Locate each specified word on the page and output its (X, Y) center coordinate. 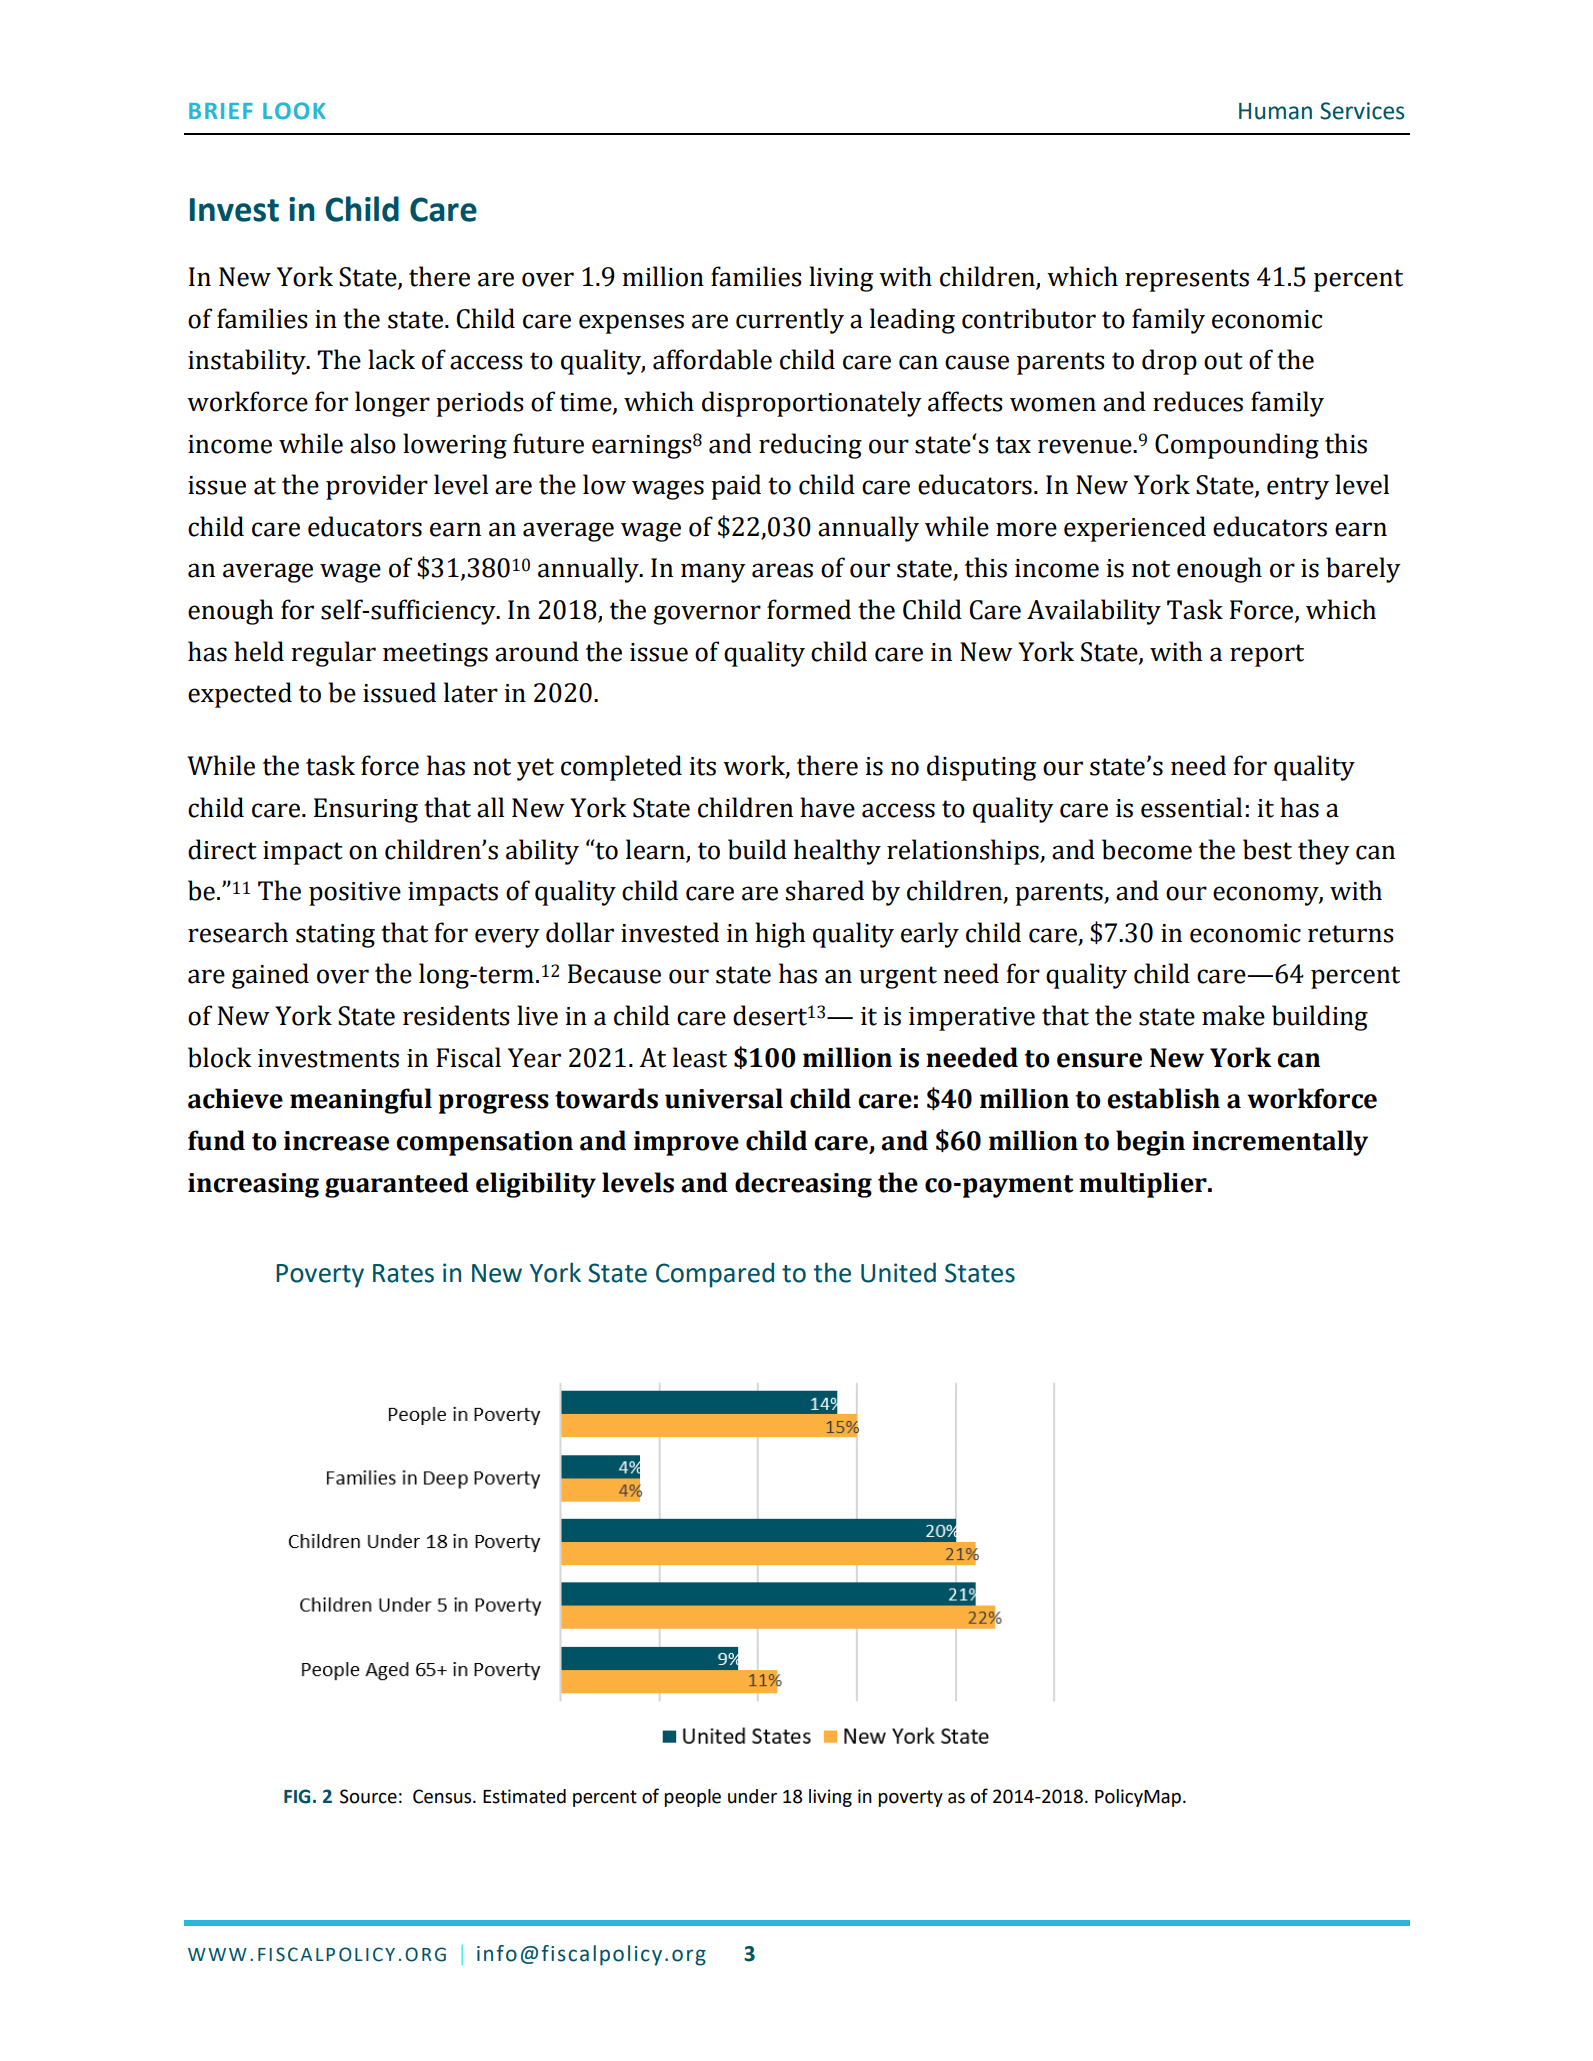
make (1233, 1015)
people (692, 1798)
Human (1275, 111)
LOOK (294, 110)
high (780, 935)
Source (368, 1796)
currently (790, 321)
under (752, 1796)
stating (335, 936)
